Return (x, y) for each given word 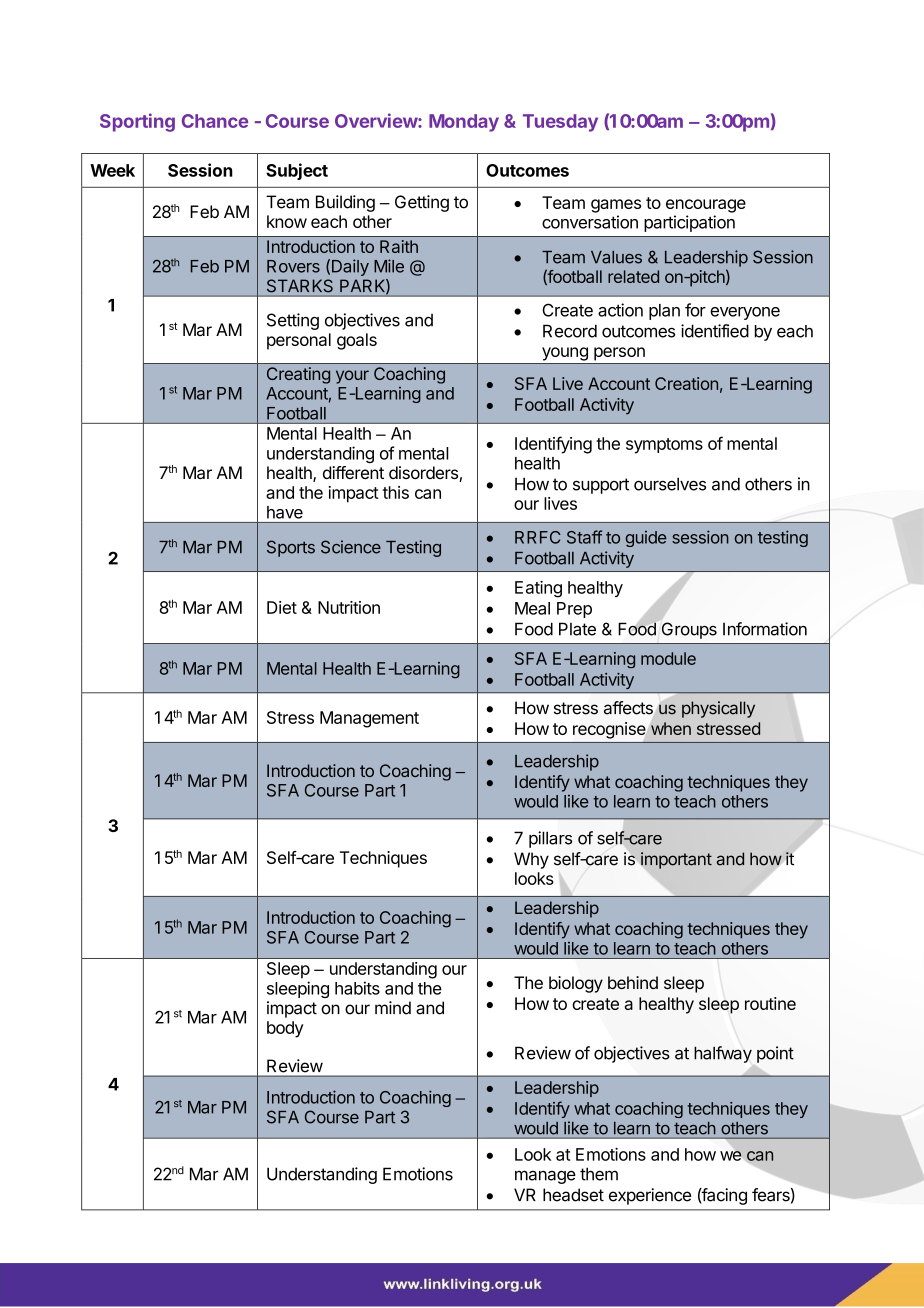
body (285, 1029)
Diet (282, 607)
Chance (215, 121)
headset (573, 1195)
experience (650, 1196)
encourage (706, 206)
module (668, 658)
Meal (532, 608)
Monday (464, 123)
